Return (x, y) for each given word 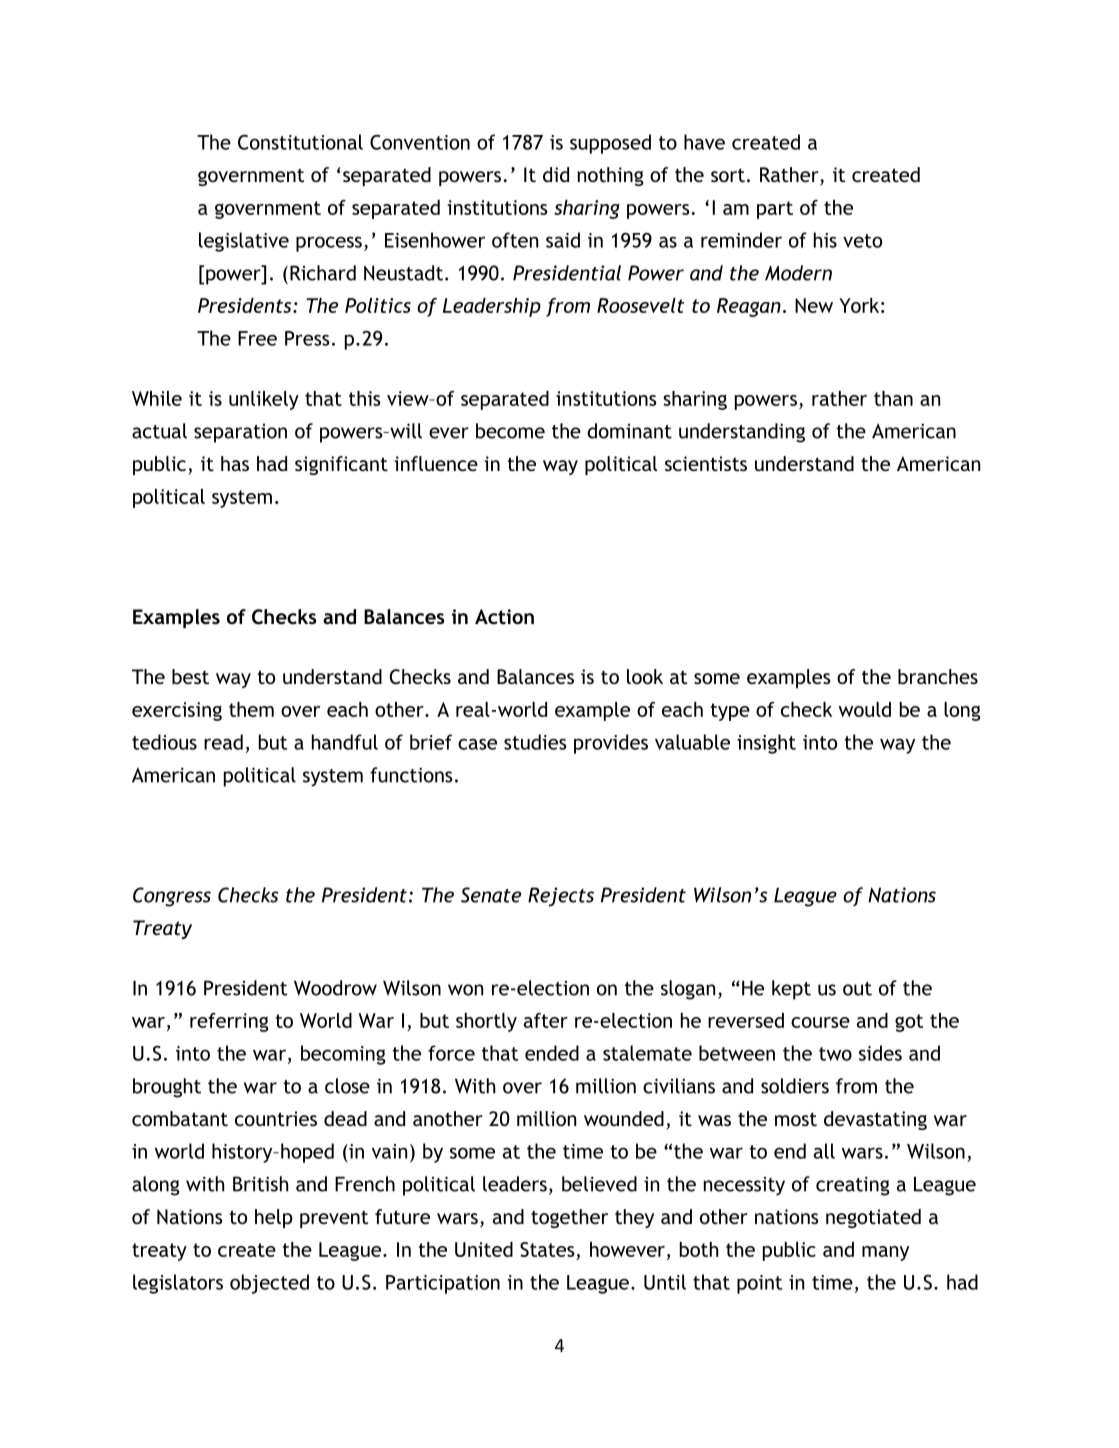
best (190, 676)
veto (862, 241)
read (223, 742)
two (835, 1054)
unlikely (264, 400)
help (274, 1218)
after (546, 1020)
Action (504, 616)
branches (938, 676)
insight (766, 744)
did (556, 174)
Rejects (561, 897)
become (510, 431)
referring (229, 1022)
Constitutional (300, 142)
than (893, 398)
